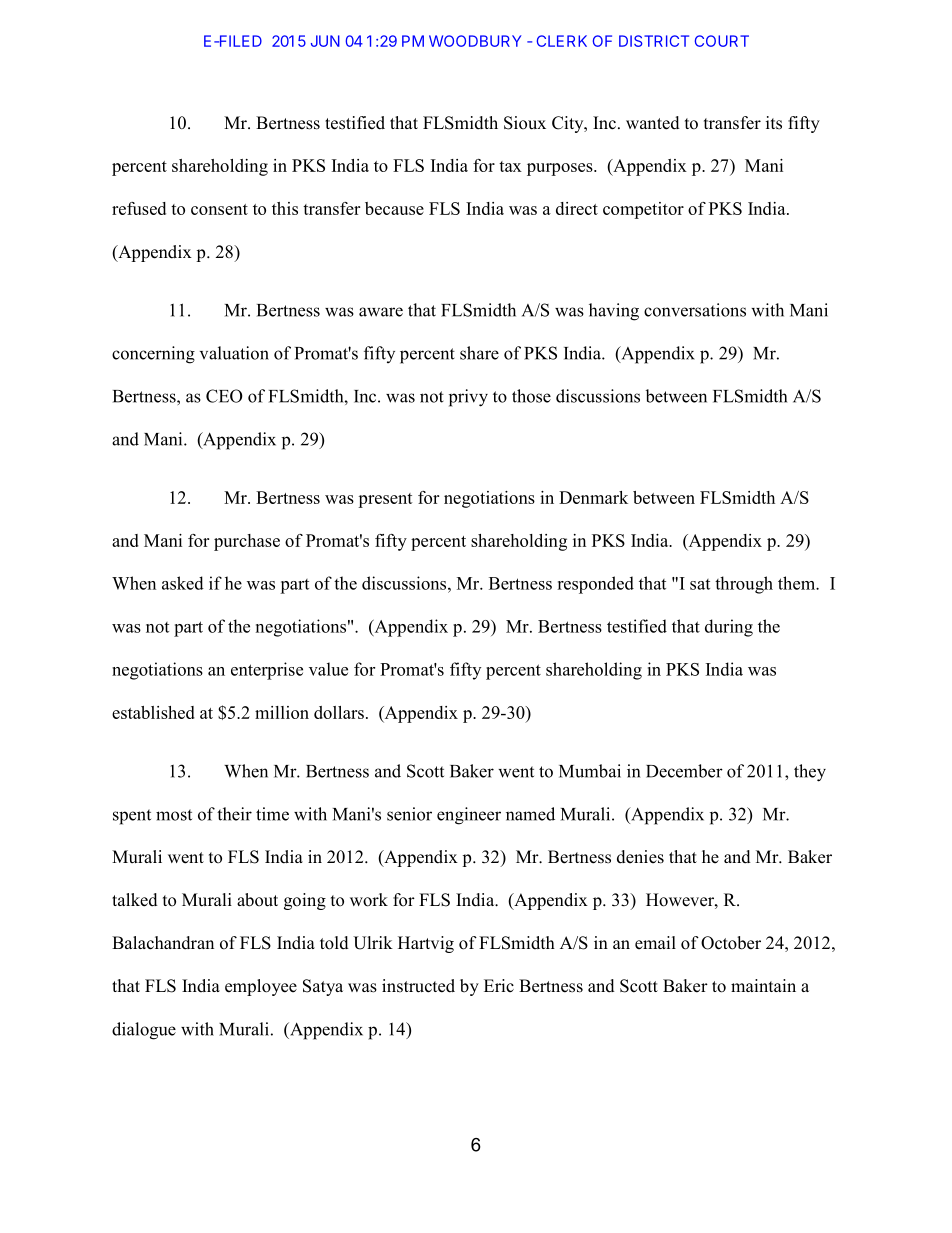 This screenshot has width=952, height=1233. Describe the element at coordinates (224, 396) in the screenshot. I see `CEO` at that location.
